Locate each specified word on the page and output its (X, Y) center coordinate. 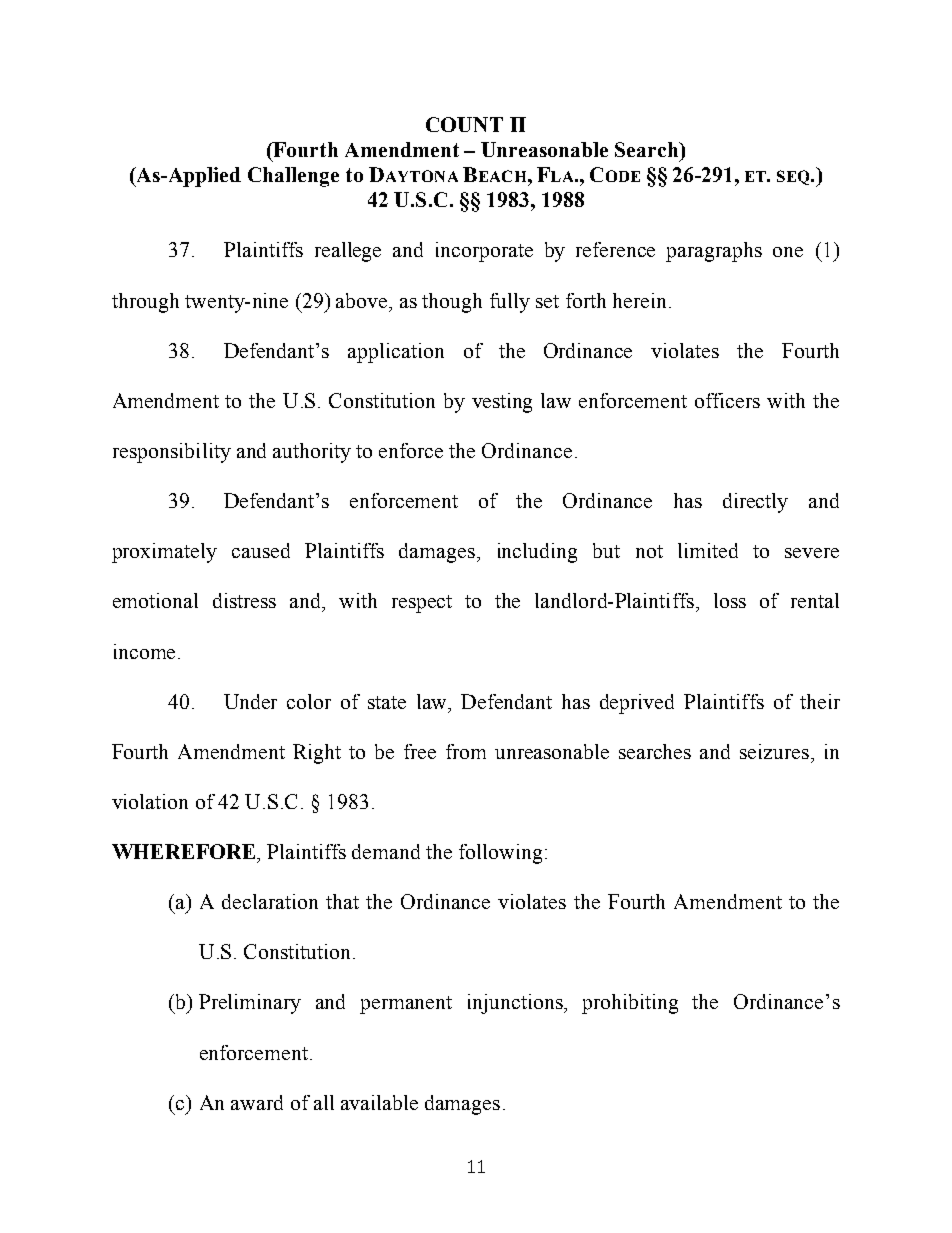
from (466, 751)
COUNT (464, 124)
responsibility (172, 453)
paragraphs (714, 252)
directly (755, 503)
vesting (502, 403)
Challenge (293, 177)
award (257, 1102)
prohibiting (630, 1004)
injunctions (516, 1004)
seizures (774, 751)
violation (150, 801)
